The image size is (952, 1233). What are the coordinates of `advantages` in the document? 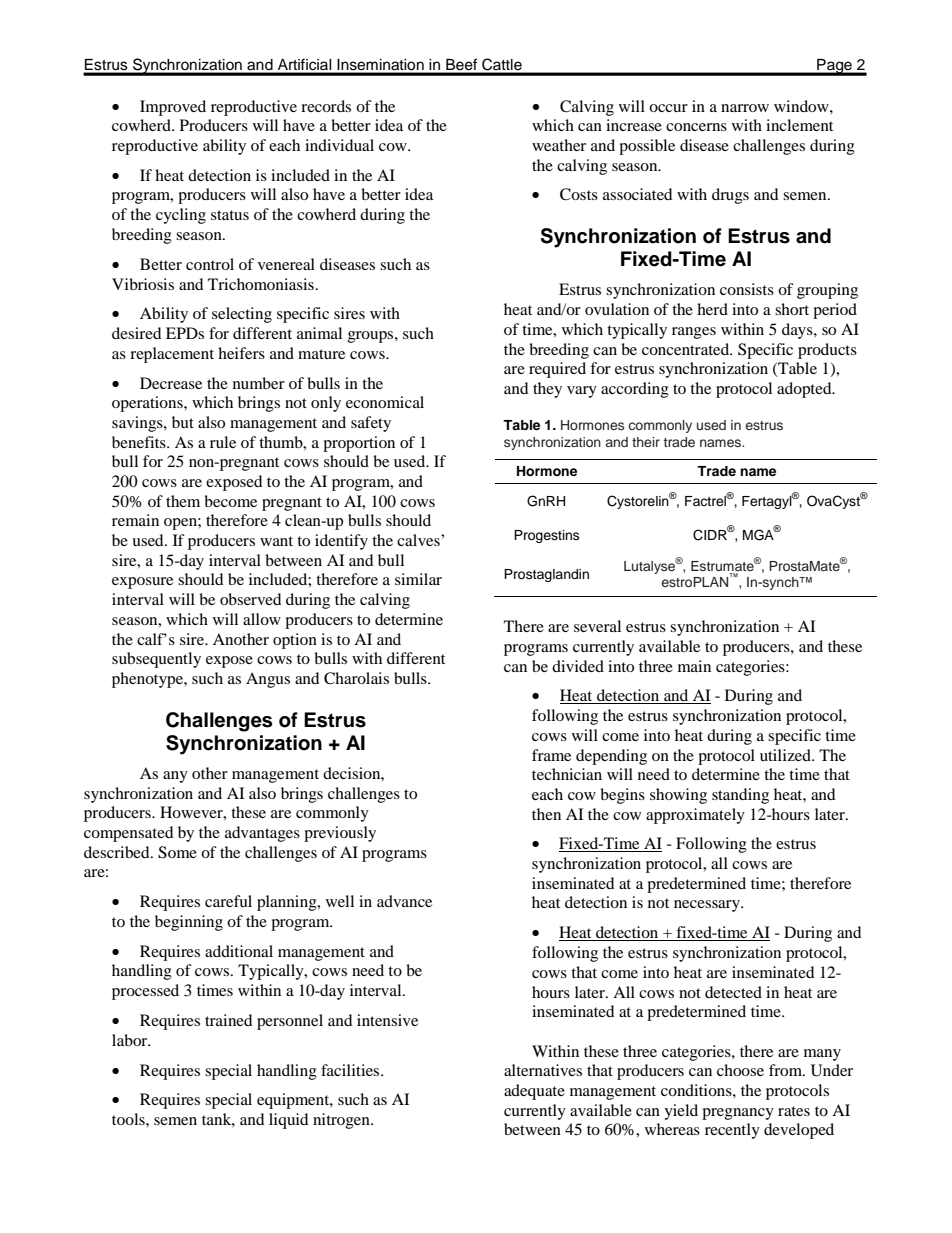 It's located at (262, 834).
